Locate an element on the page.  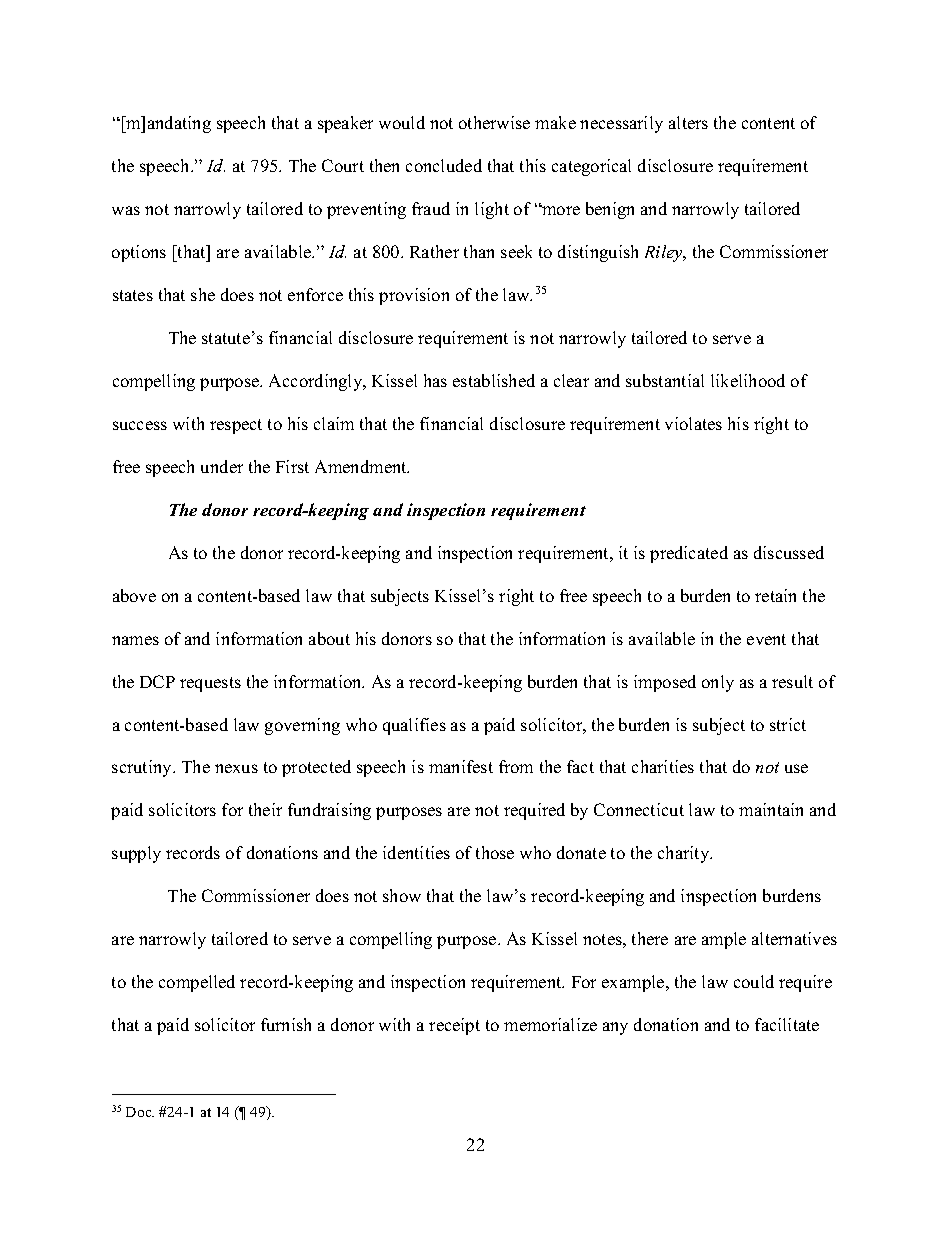
alters is located at coordinates (688, 122).
